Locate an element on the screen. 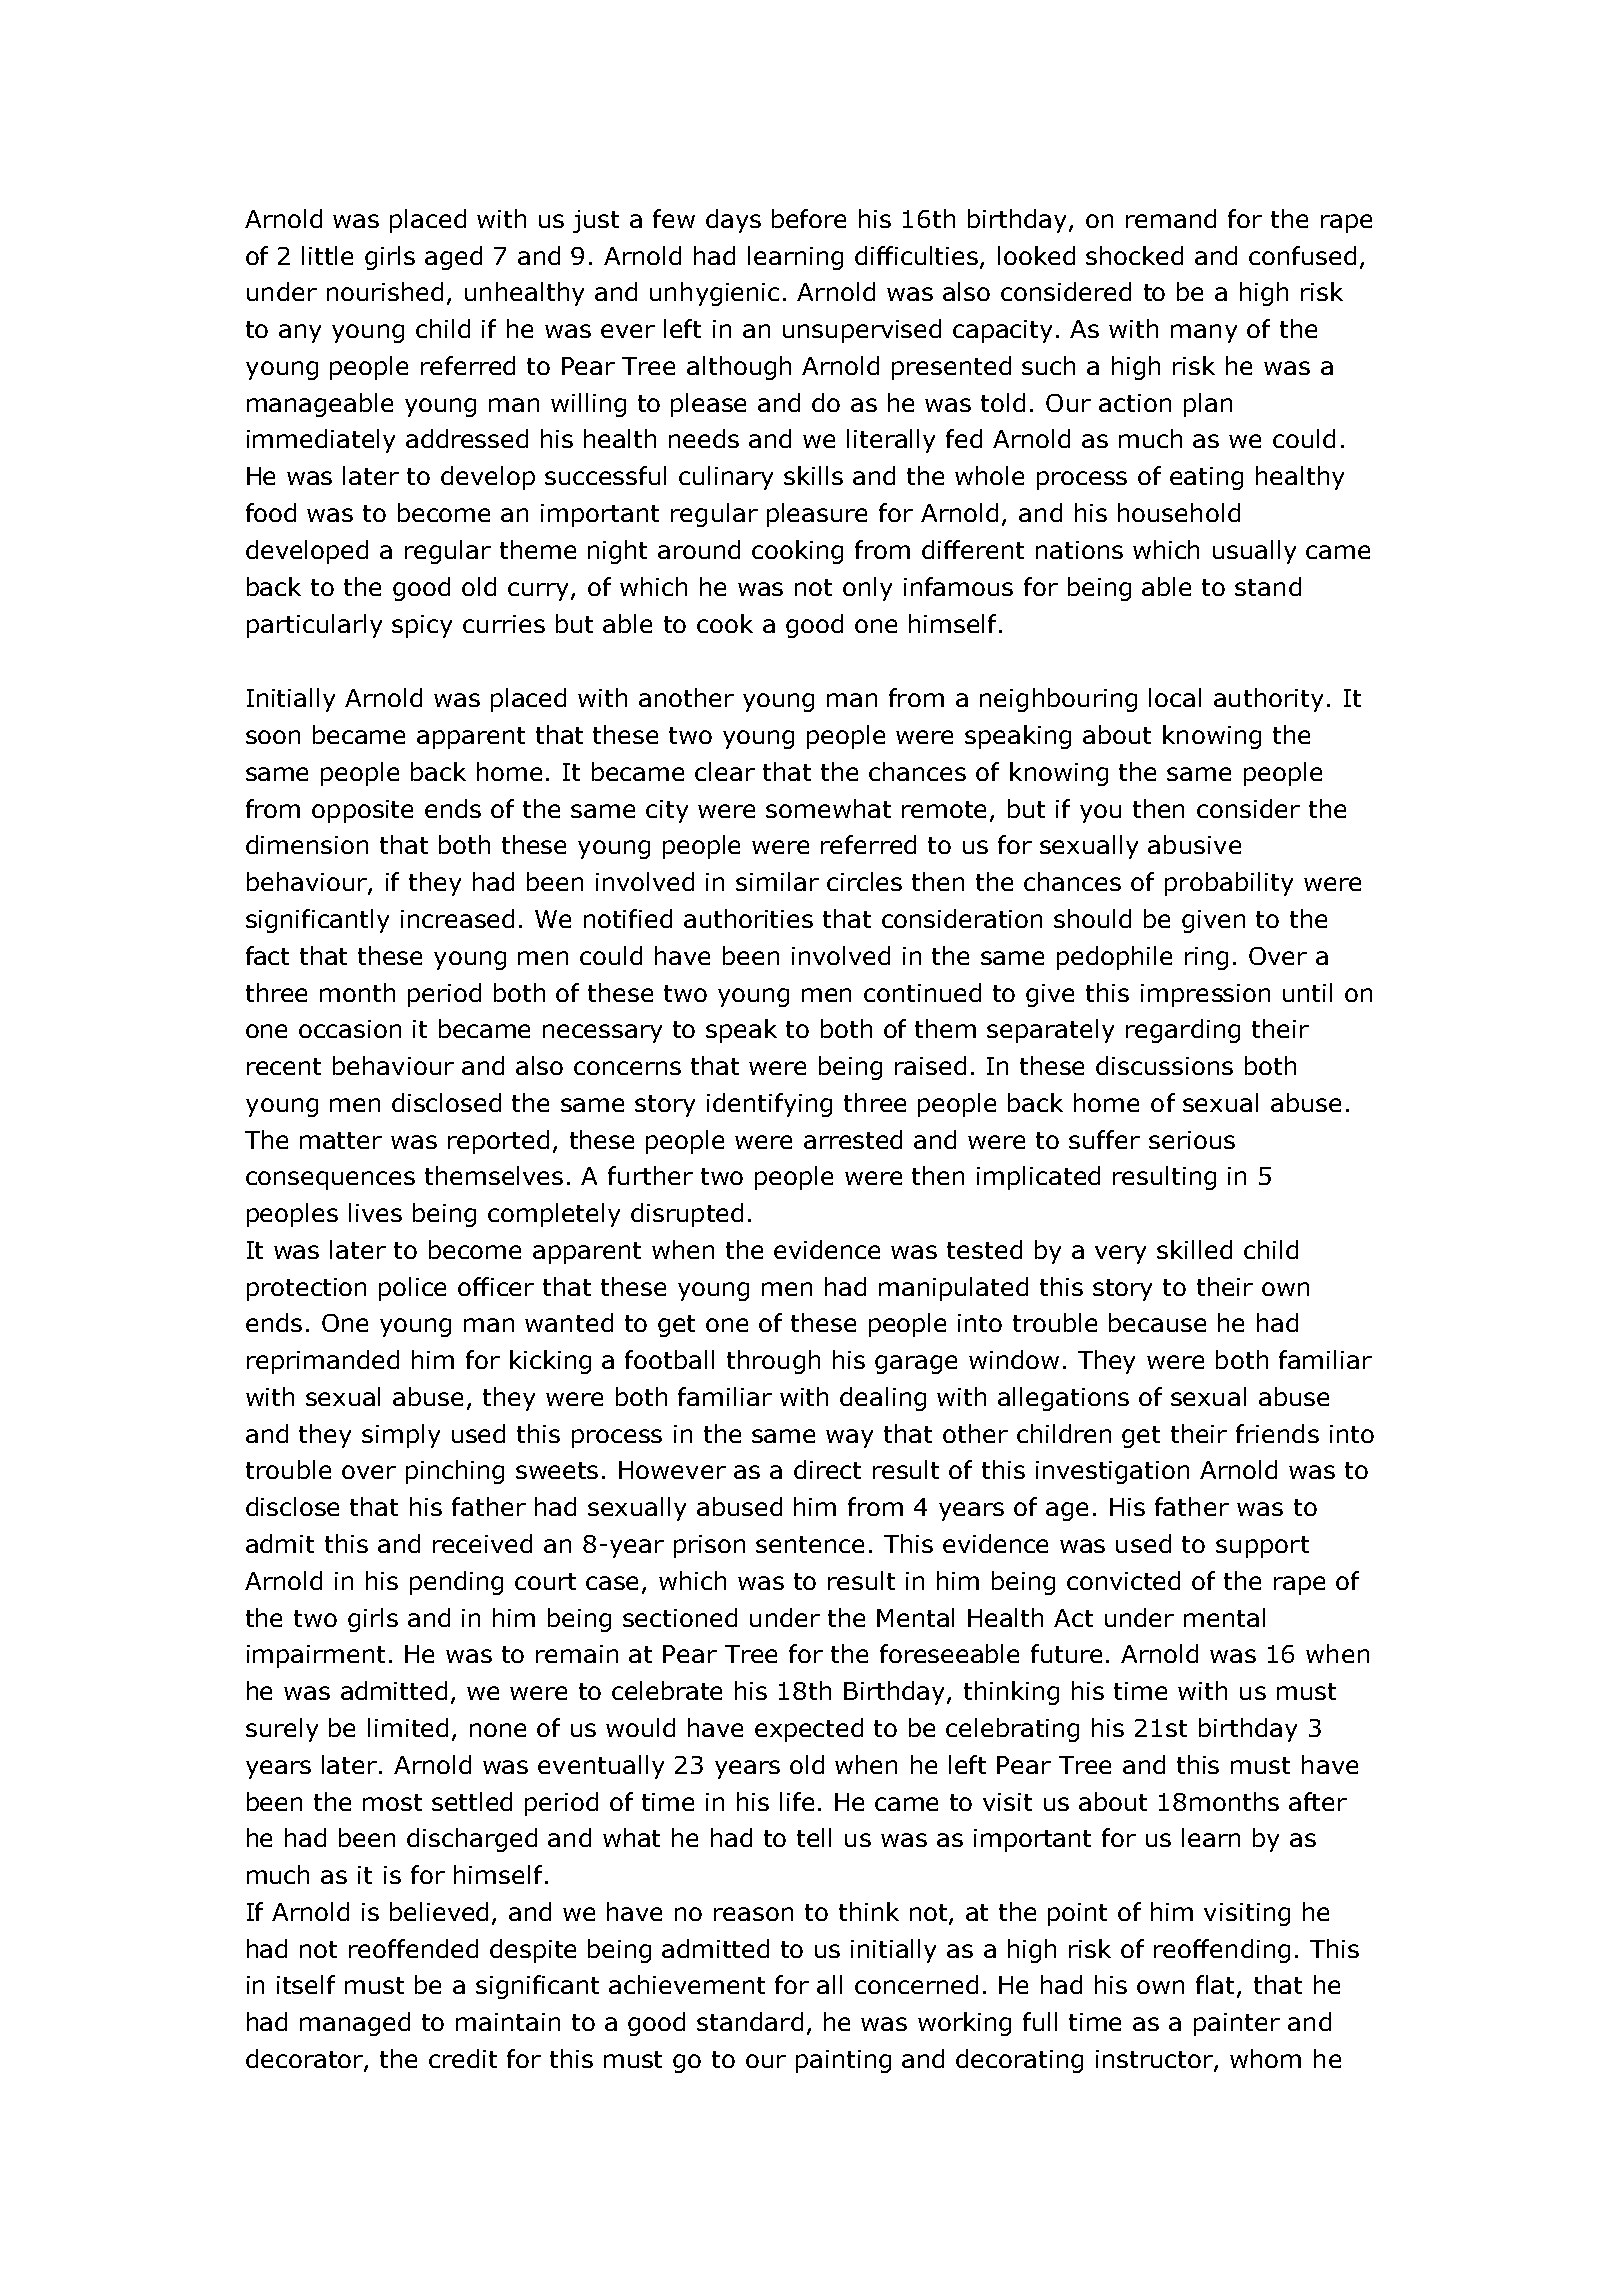 The width and height of the screenshot is (1621, 2293). shocked is located at coordinates (1134, 255).
